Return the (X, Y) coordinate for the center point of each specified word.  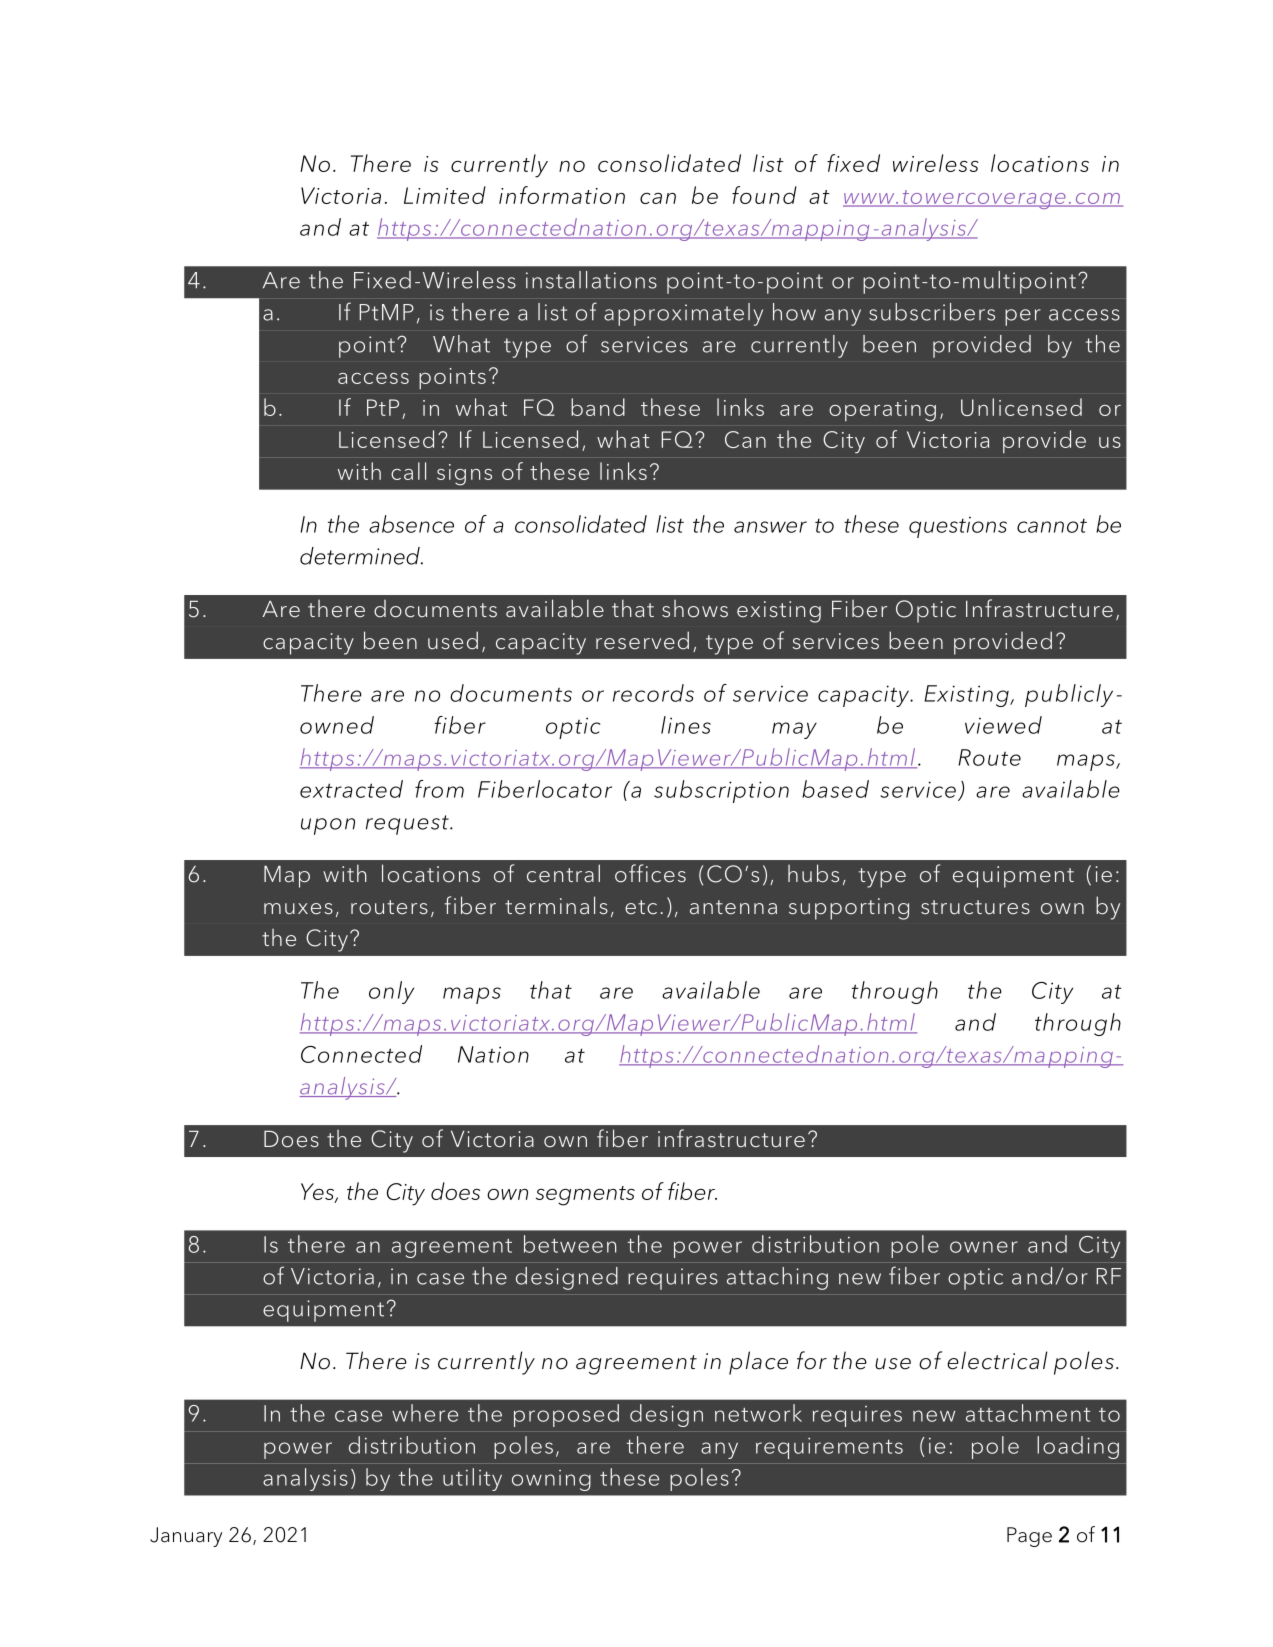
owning (551, 1480)
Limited (445, 195)
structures (975, 907)
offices (650, 873)
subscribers (932, 312)
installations (591, 280)
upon (328, 826)
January (186, 1537)
